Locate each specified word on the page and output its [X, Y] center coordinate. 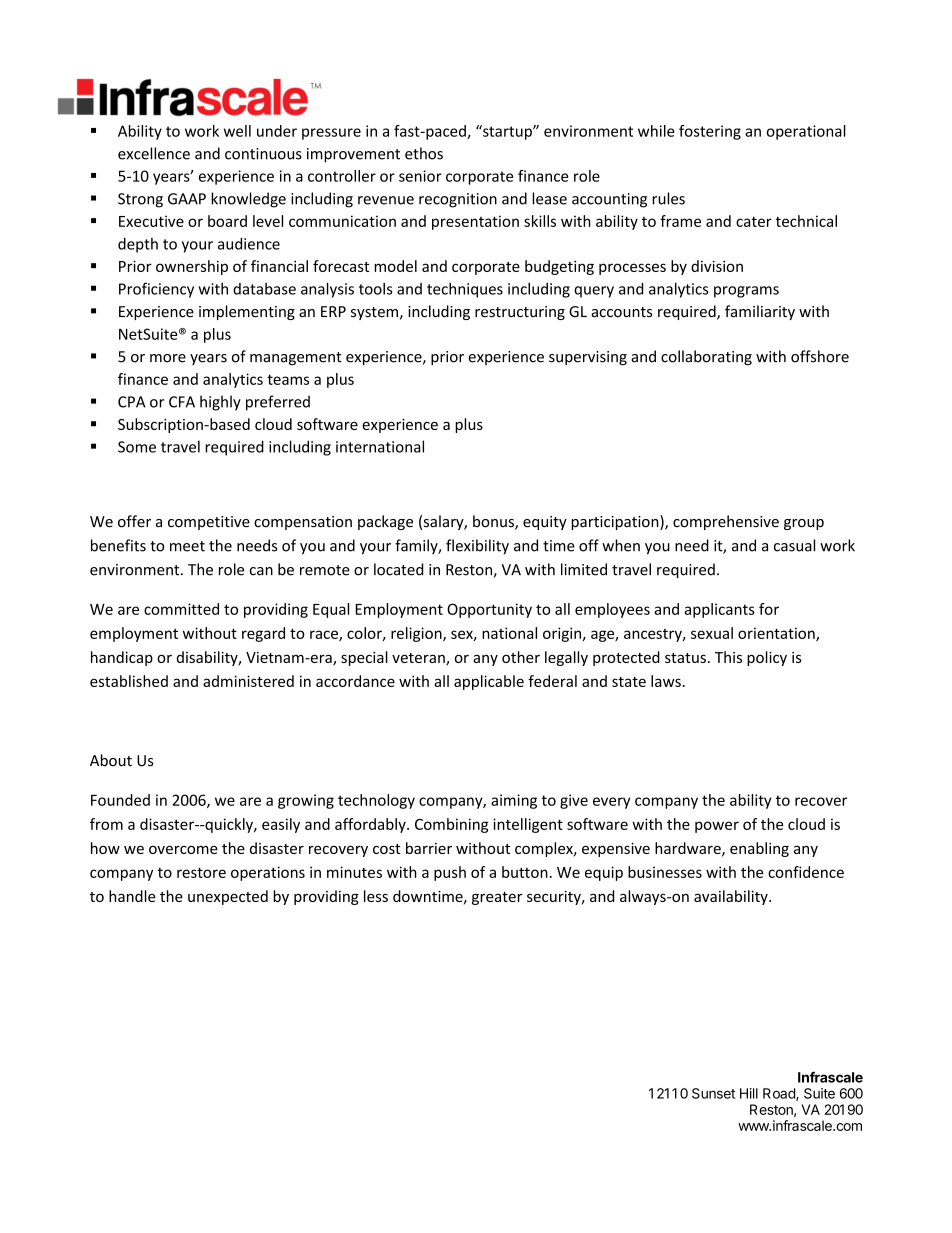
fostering [710, 132]
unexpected [228, 897]
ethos [424, 153]
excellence [154, 153]
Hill [749, 1093]
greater [497, 898]
